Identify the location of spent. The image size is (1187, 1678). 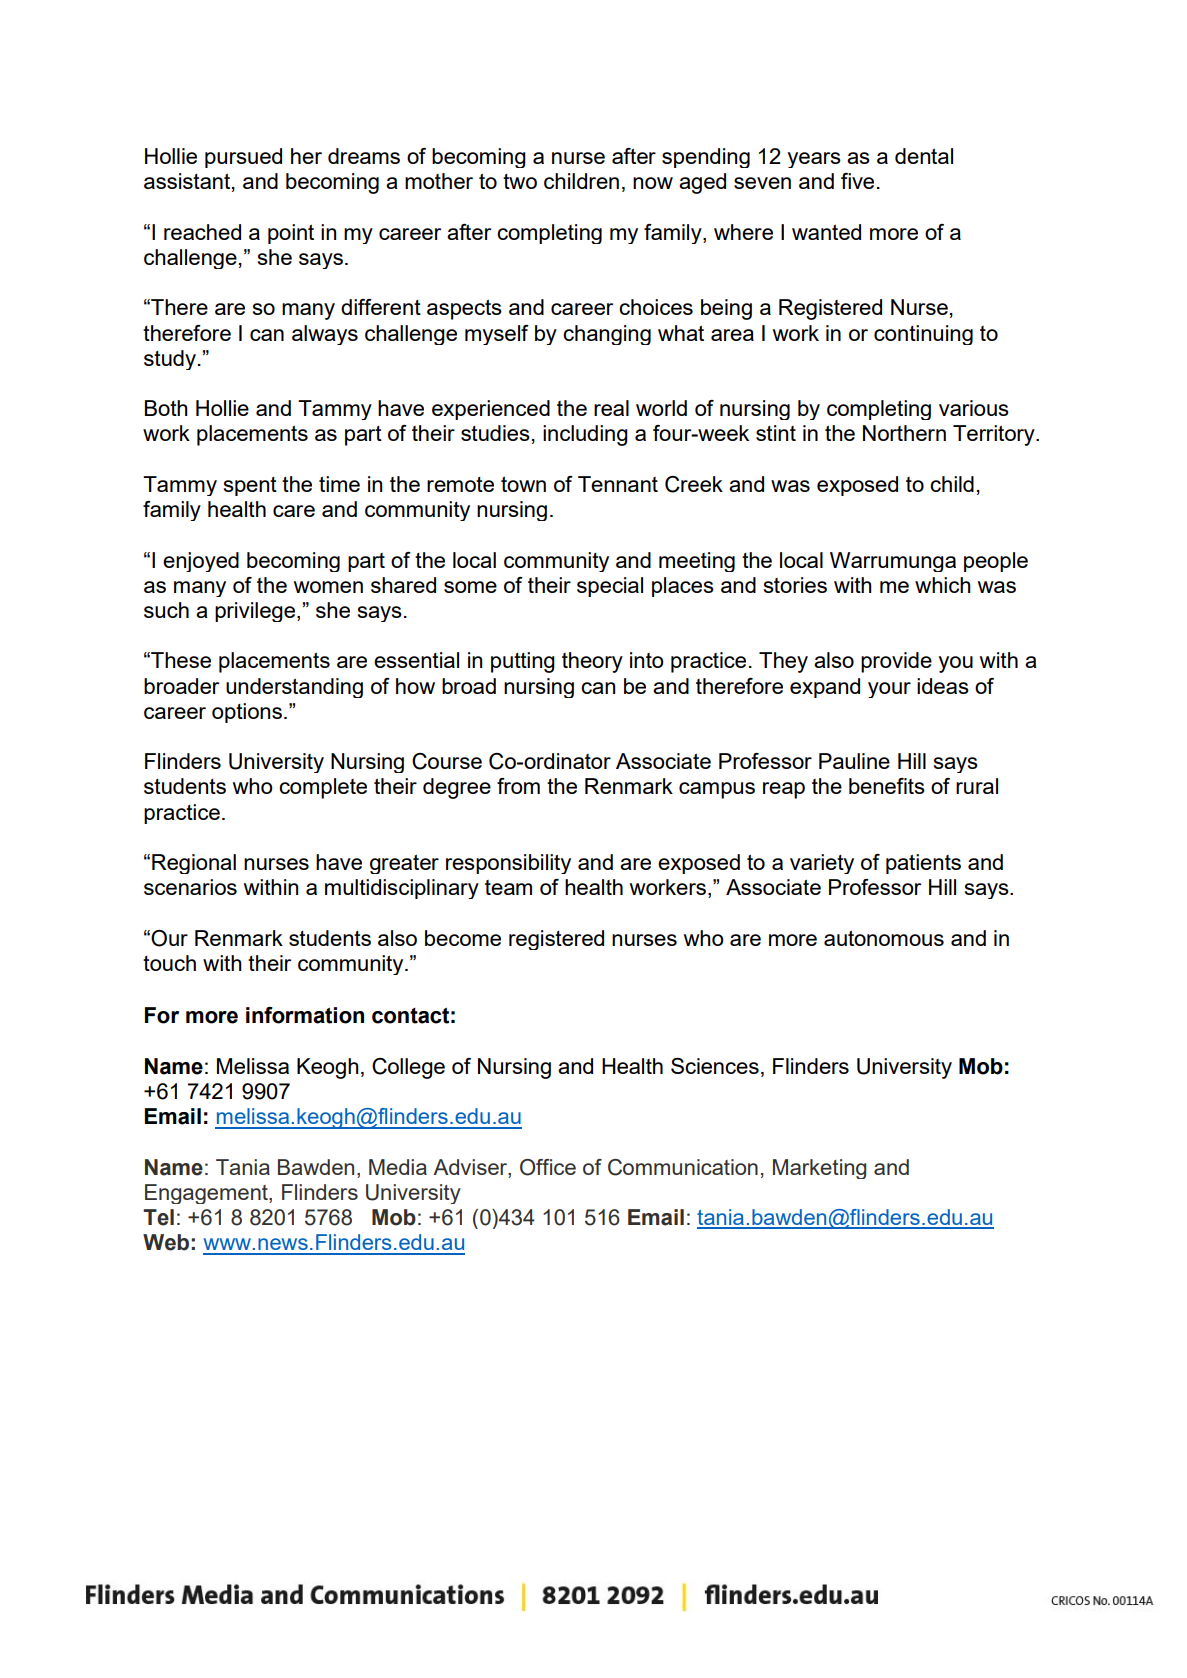
(250, 486).
